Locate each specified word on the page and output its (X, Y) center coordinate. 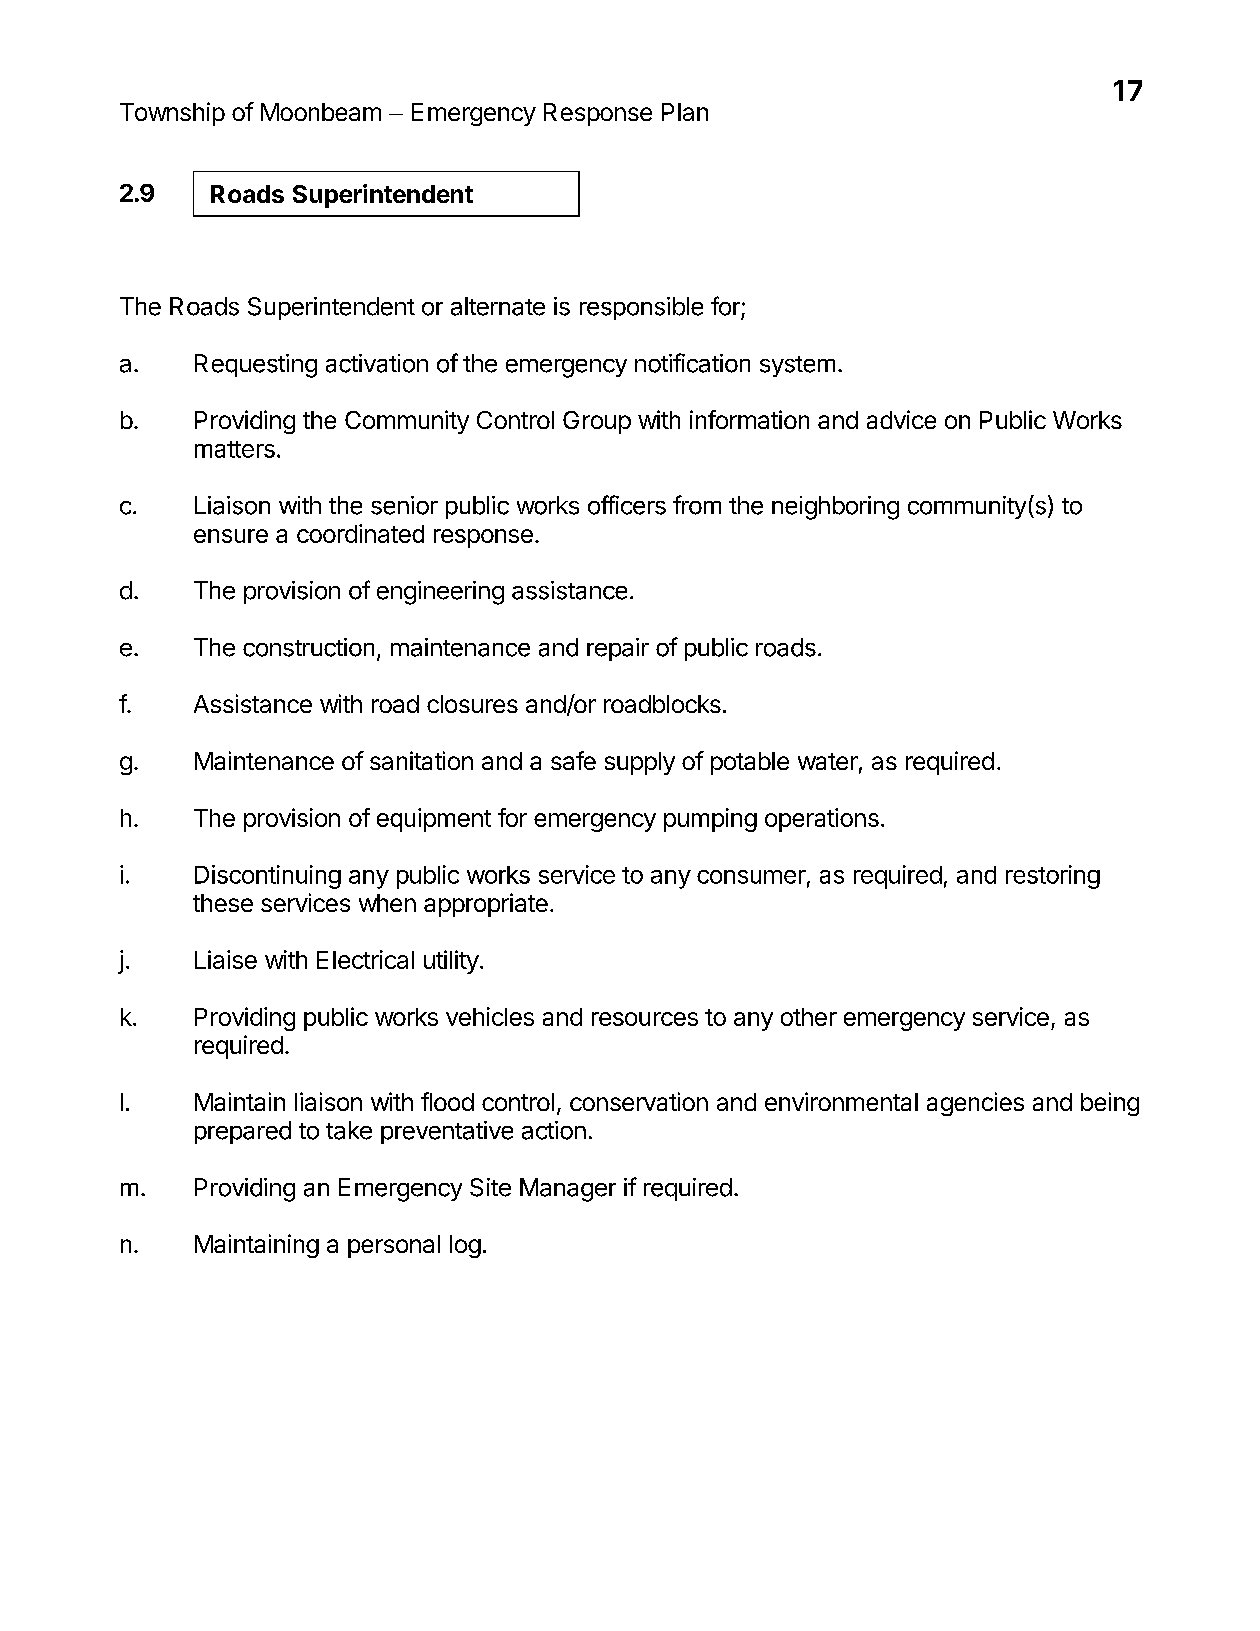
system (797, 366)
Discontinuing (268, 877)
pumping (710, 820)
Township (172, 114)
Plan (685, 112)
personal (394, 1246)
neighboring (835, 508)
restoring (1053, 877)
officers (627, 505)
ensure (231, 536)
